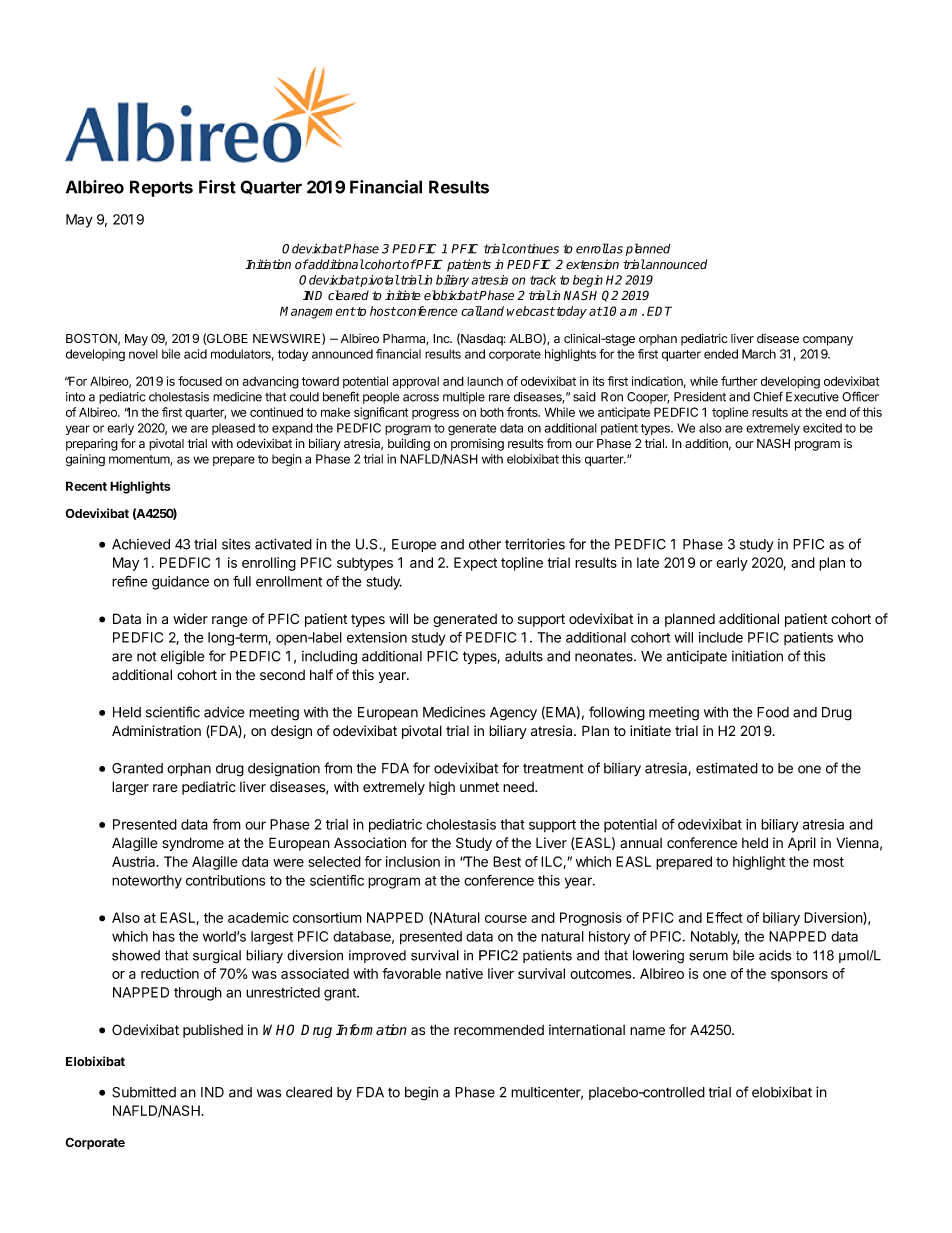 Image resolution: width=952 pixels, height=1233 pixels. Describe the element at coordinates (822, 428) in the image. I see `excited` at that location.
